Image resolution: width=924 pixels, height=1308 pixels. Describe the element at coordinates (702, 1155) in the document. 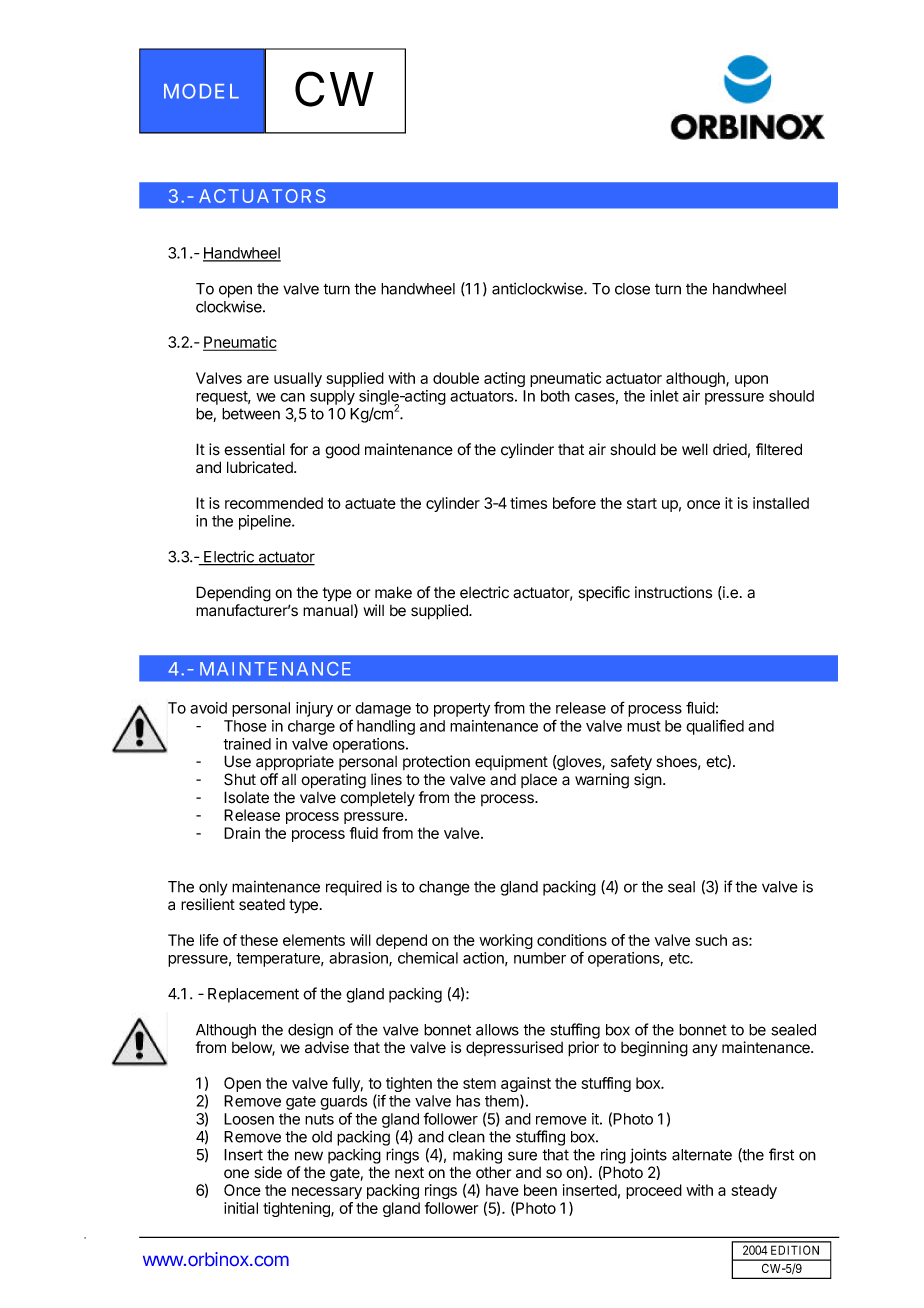

I see `alternate` at that location.
